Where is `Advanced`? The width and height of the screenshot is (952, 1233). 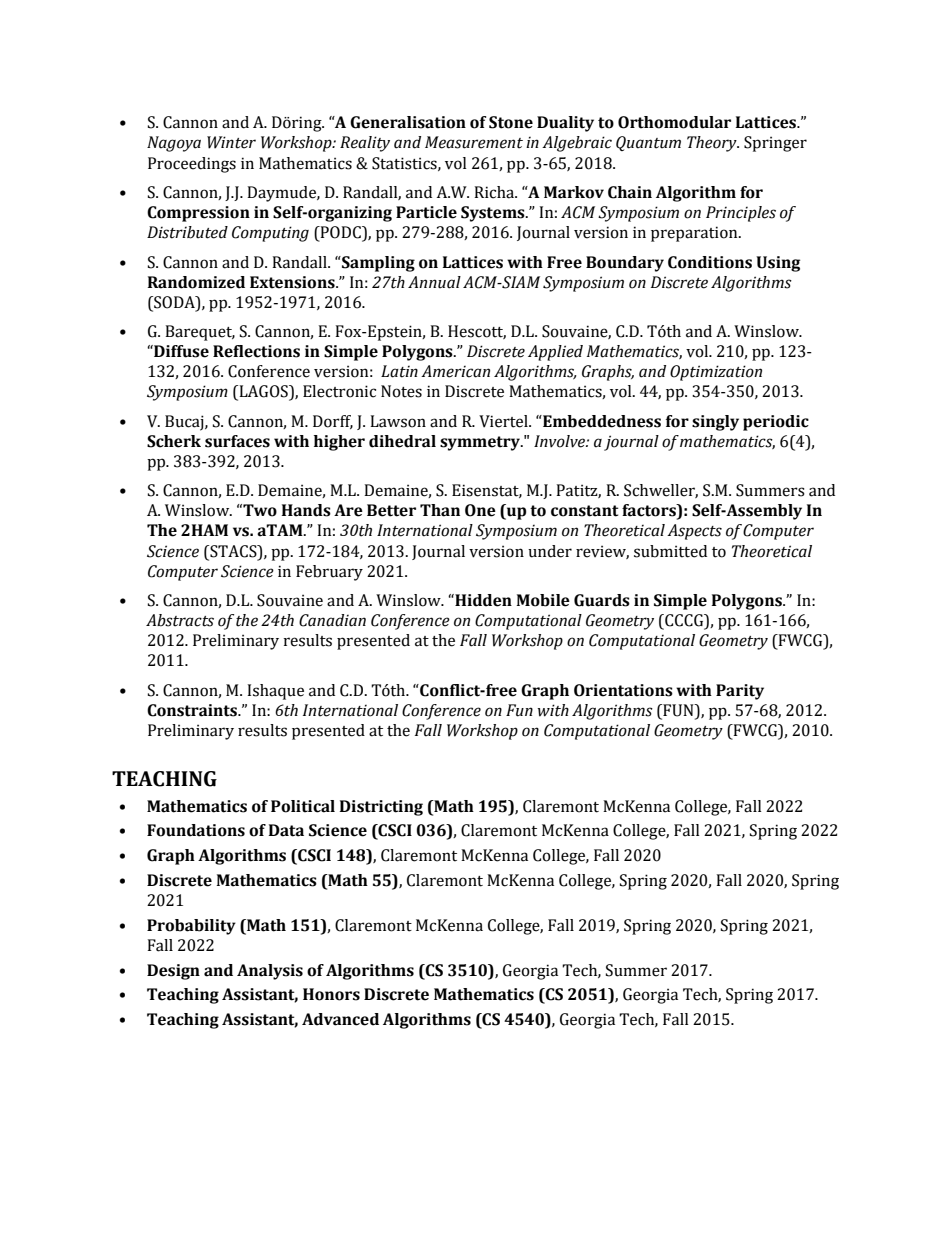 Advanced is located at coordinates (340, 1019).
